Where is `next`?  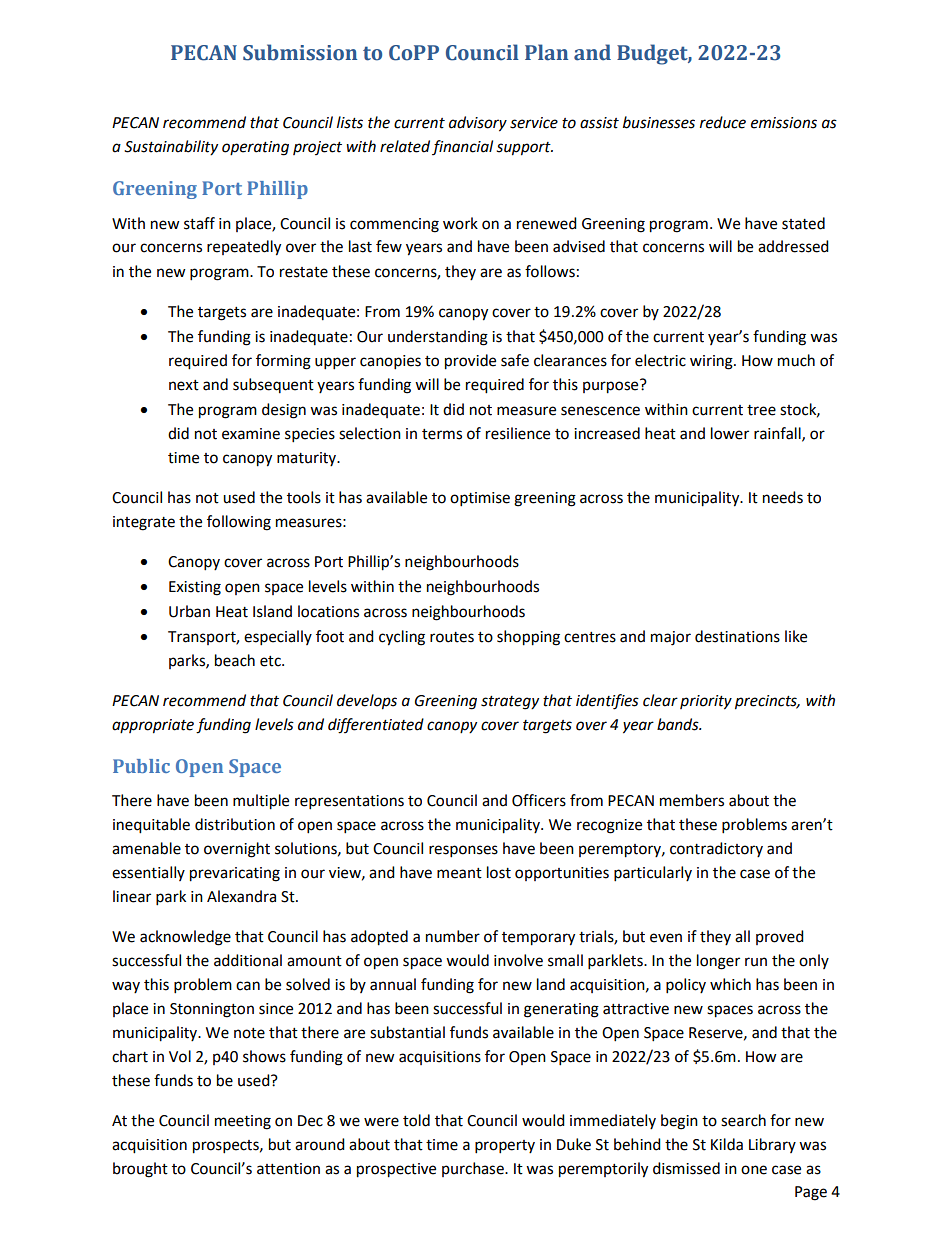
next is located at coordinates (184, 385).
